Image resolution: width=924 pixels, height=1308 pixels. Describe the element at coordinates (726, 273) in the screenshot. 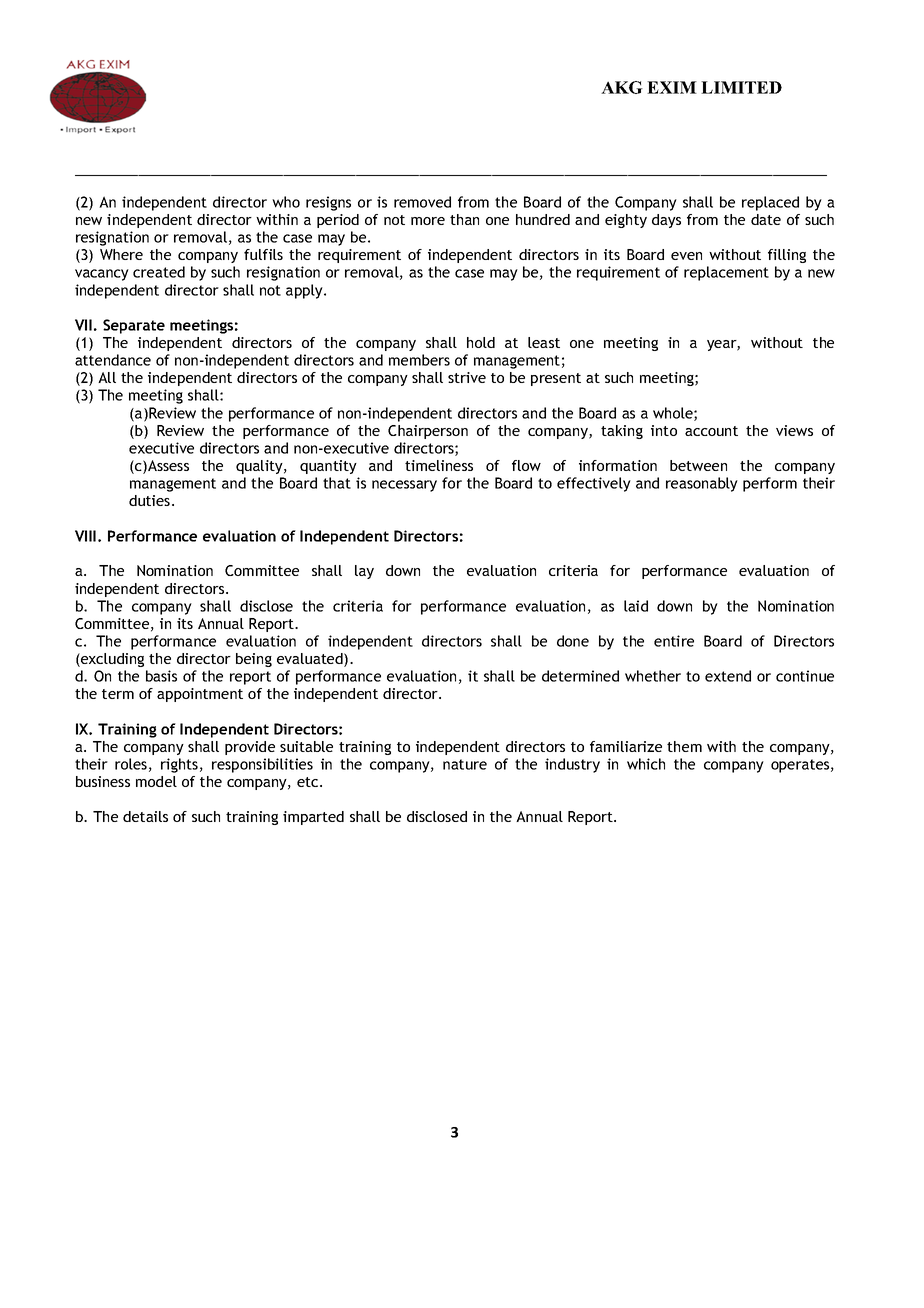

I see `replacement` at that location.
